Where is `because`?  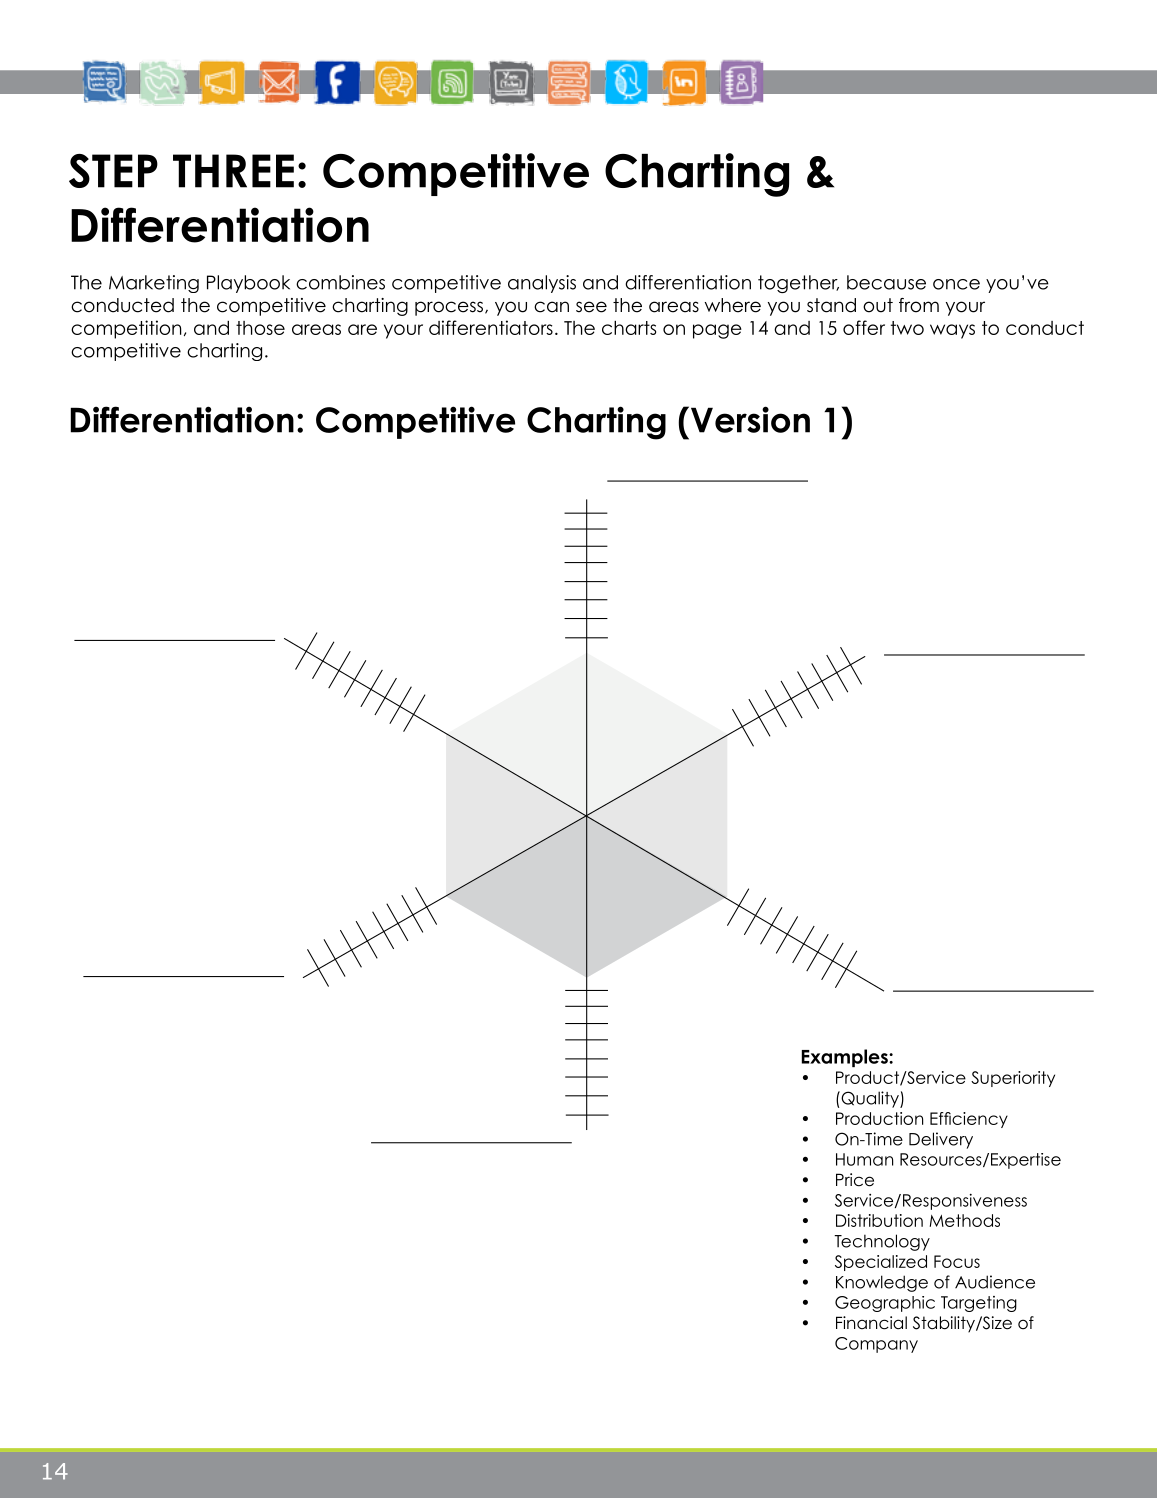 because is located at coordinates (886, 282).
